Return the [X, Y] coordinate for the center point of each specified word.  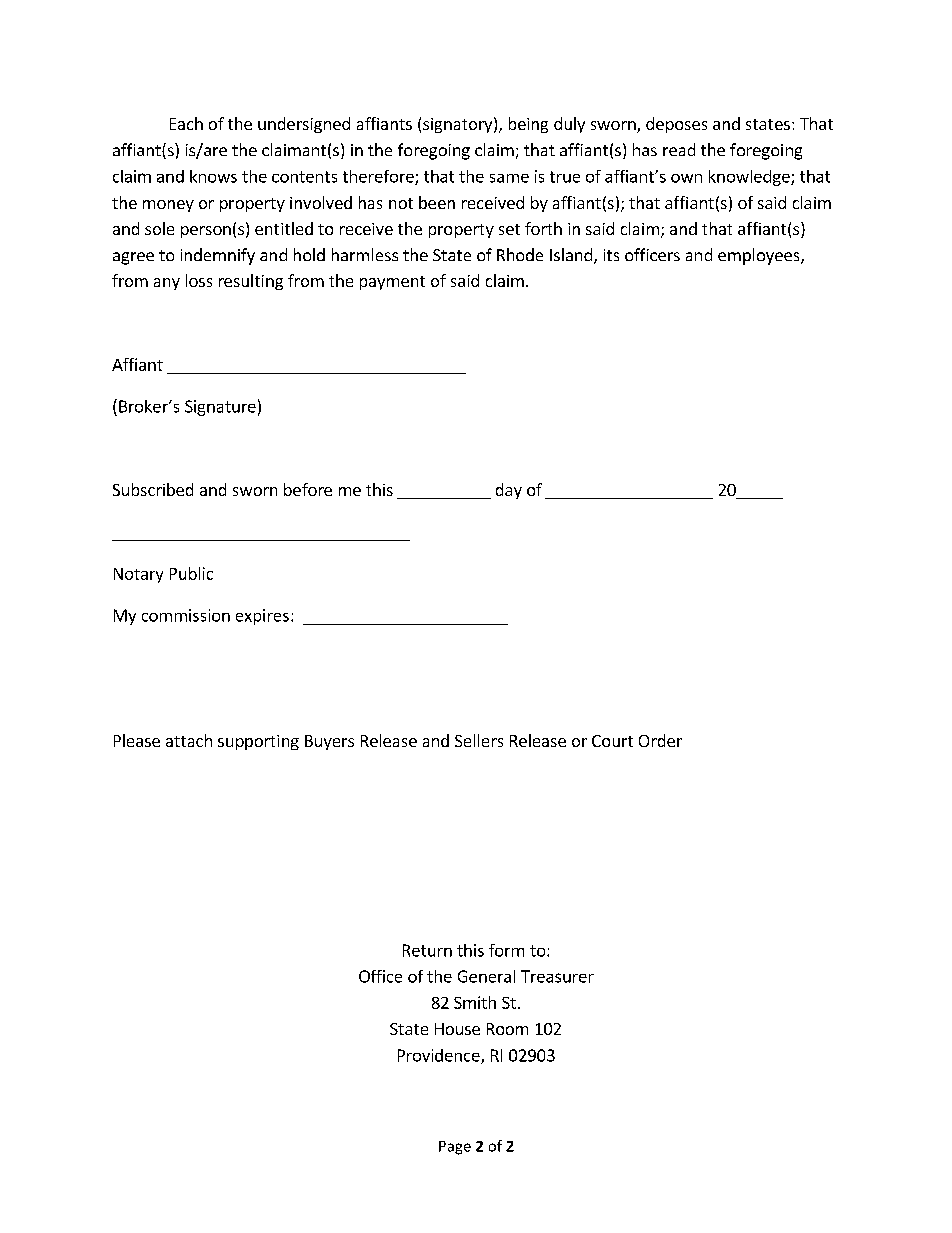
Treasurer [557, 976]
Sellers [479, 740]
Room [507, 1029]
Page [455, 1148]
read [679, 149]
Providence [440, 1056]
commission [186, 615]
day [509, 491]
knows [213, 176]
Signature [220, 408]
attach [189, 740]
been [437, 202]
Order [660, 740]
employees [760, 256]
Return [427, 950]
